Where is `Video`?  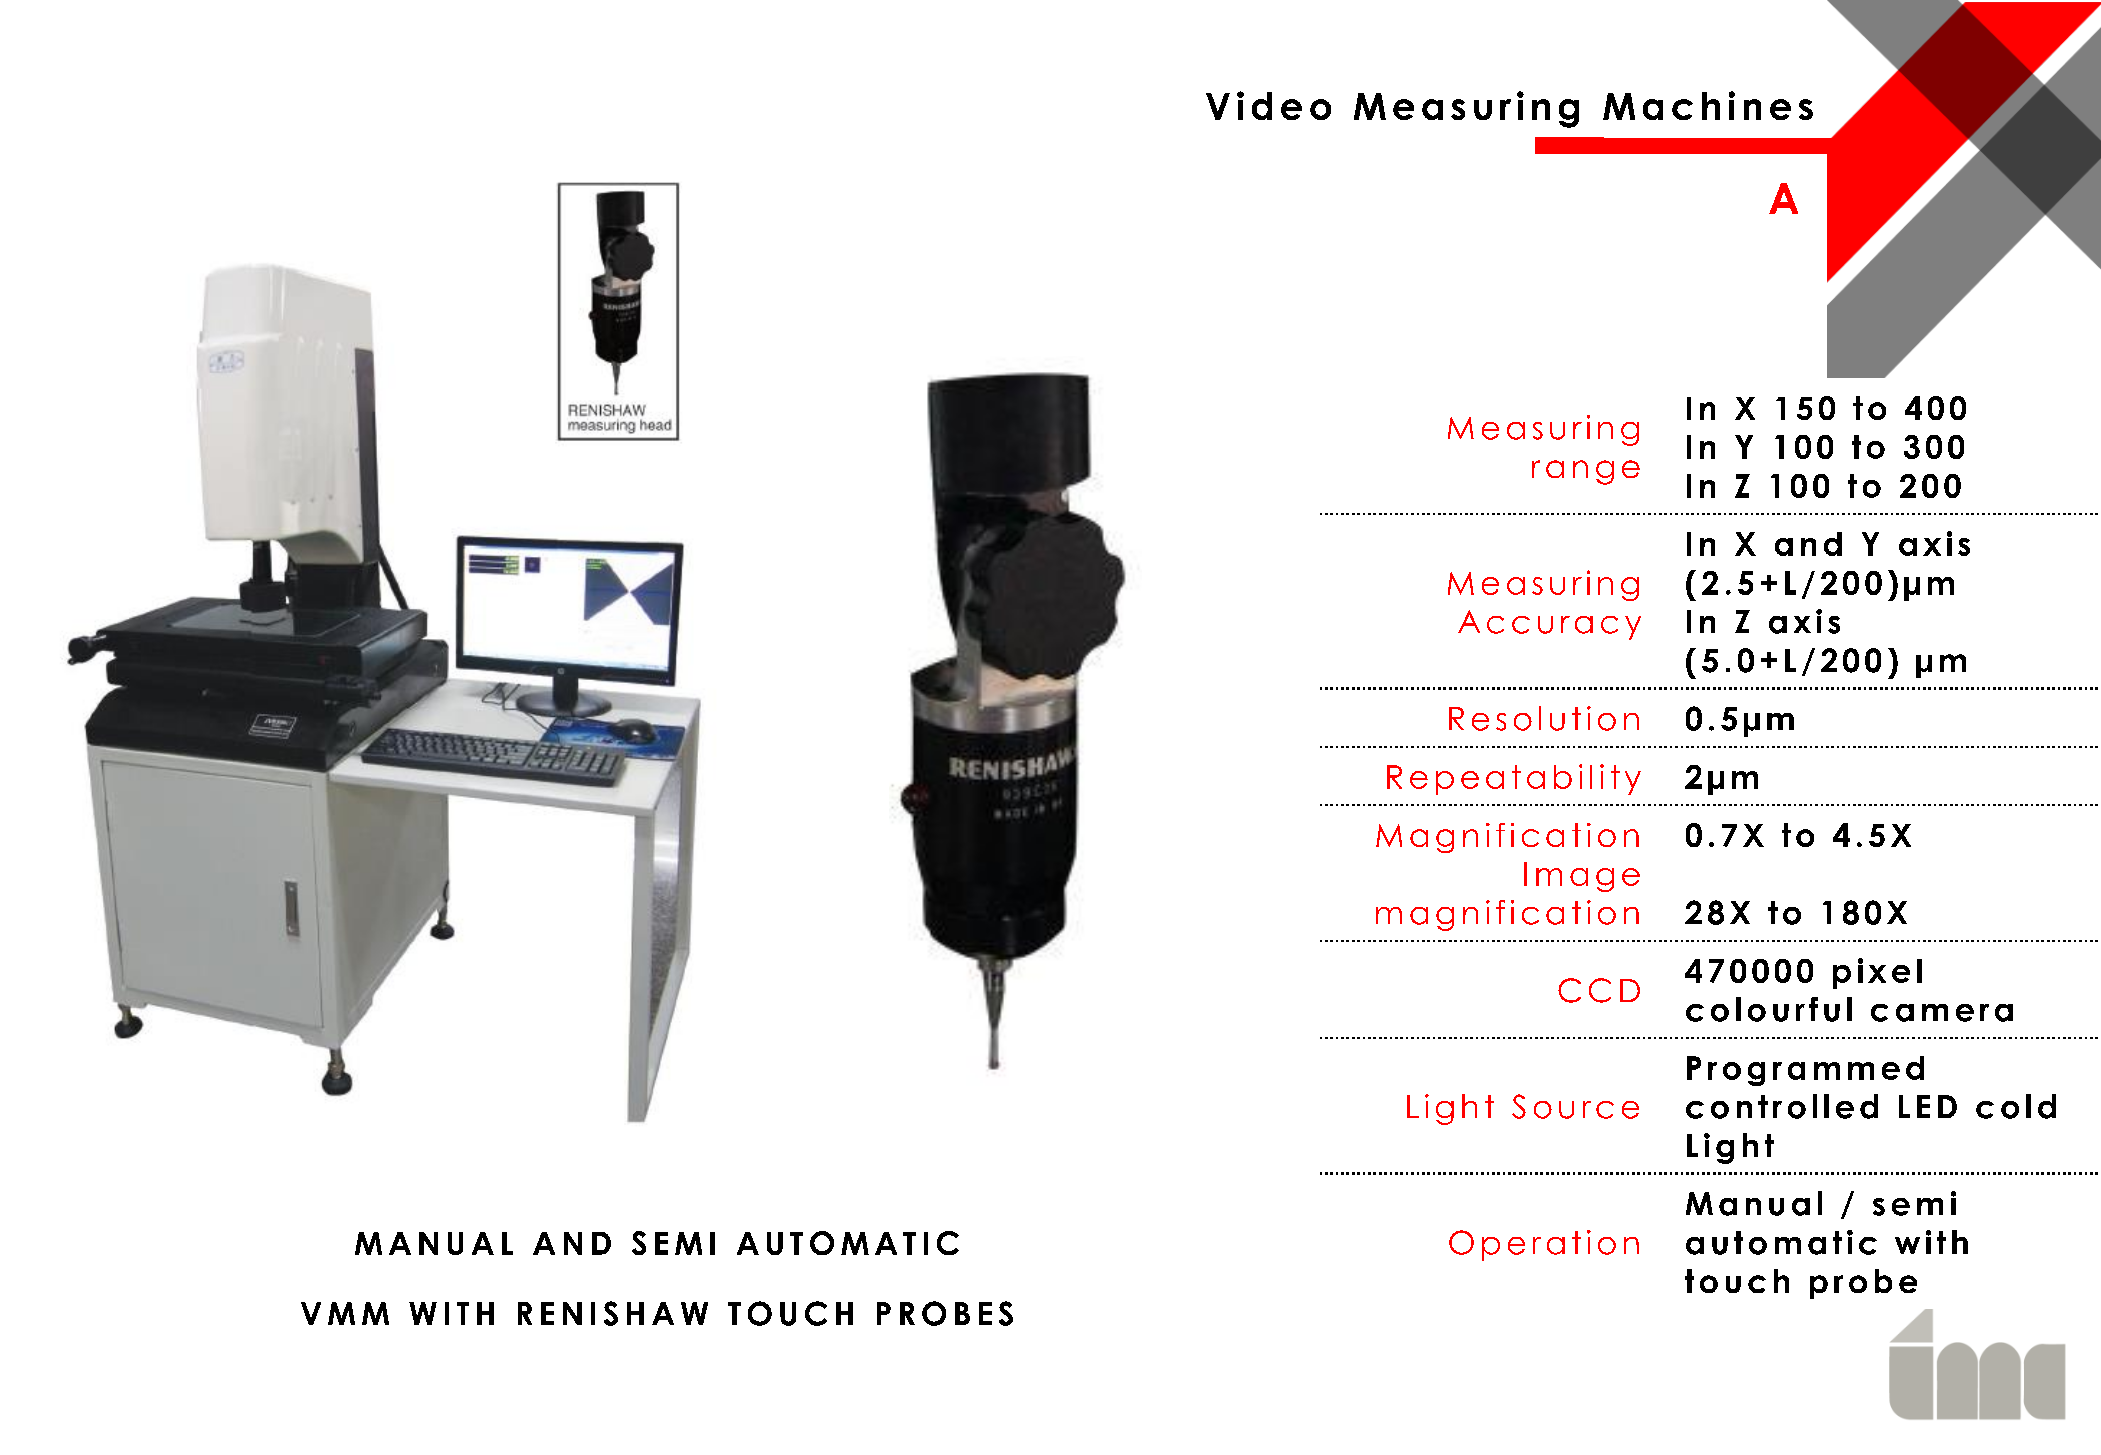
Video is located at coordinates (1268, 105).
